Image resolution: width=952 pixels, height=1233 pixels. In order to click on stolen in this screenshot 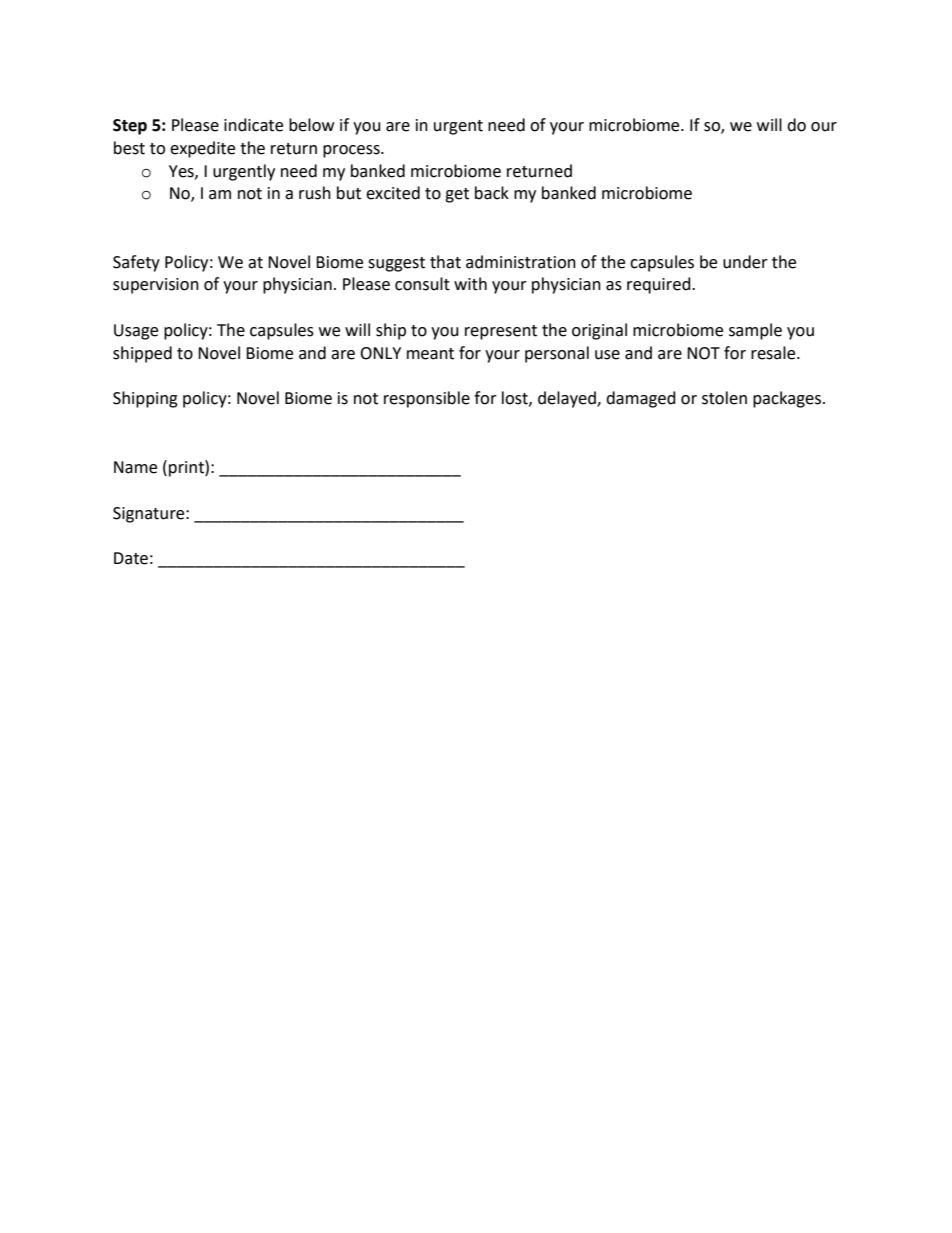, I will do `click(724, 398)`.
